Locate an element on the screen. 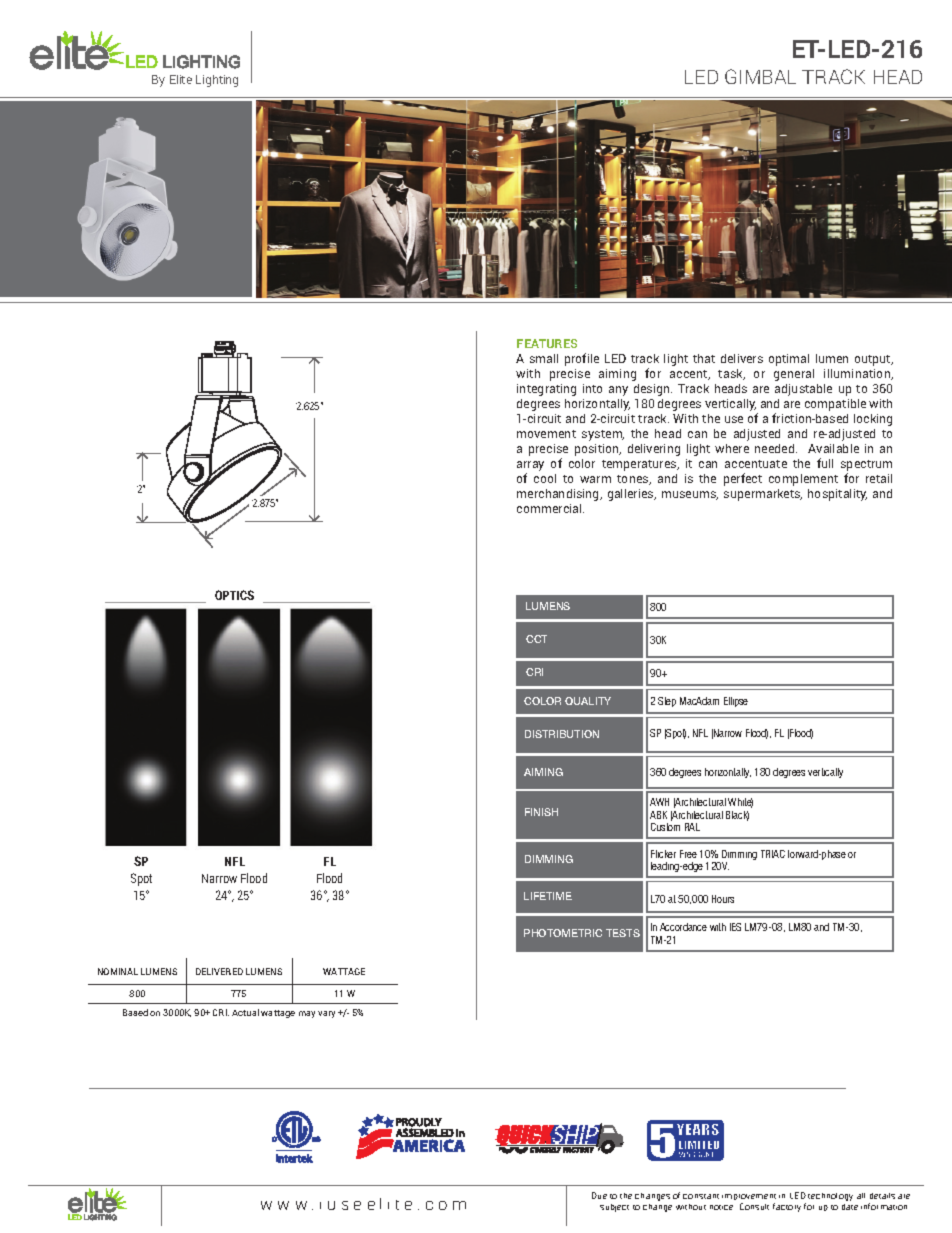  CCT is located at coordinates (536, 639).
